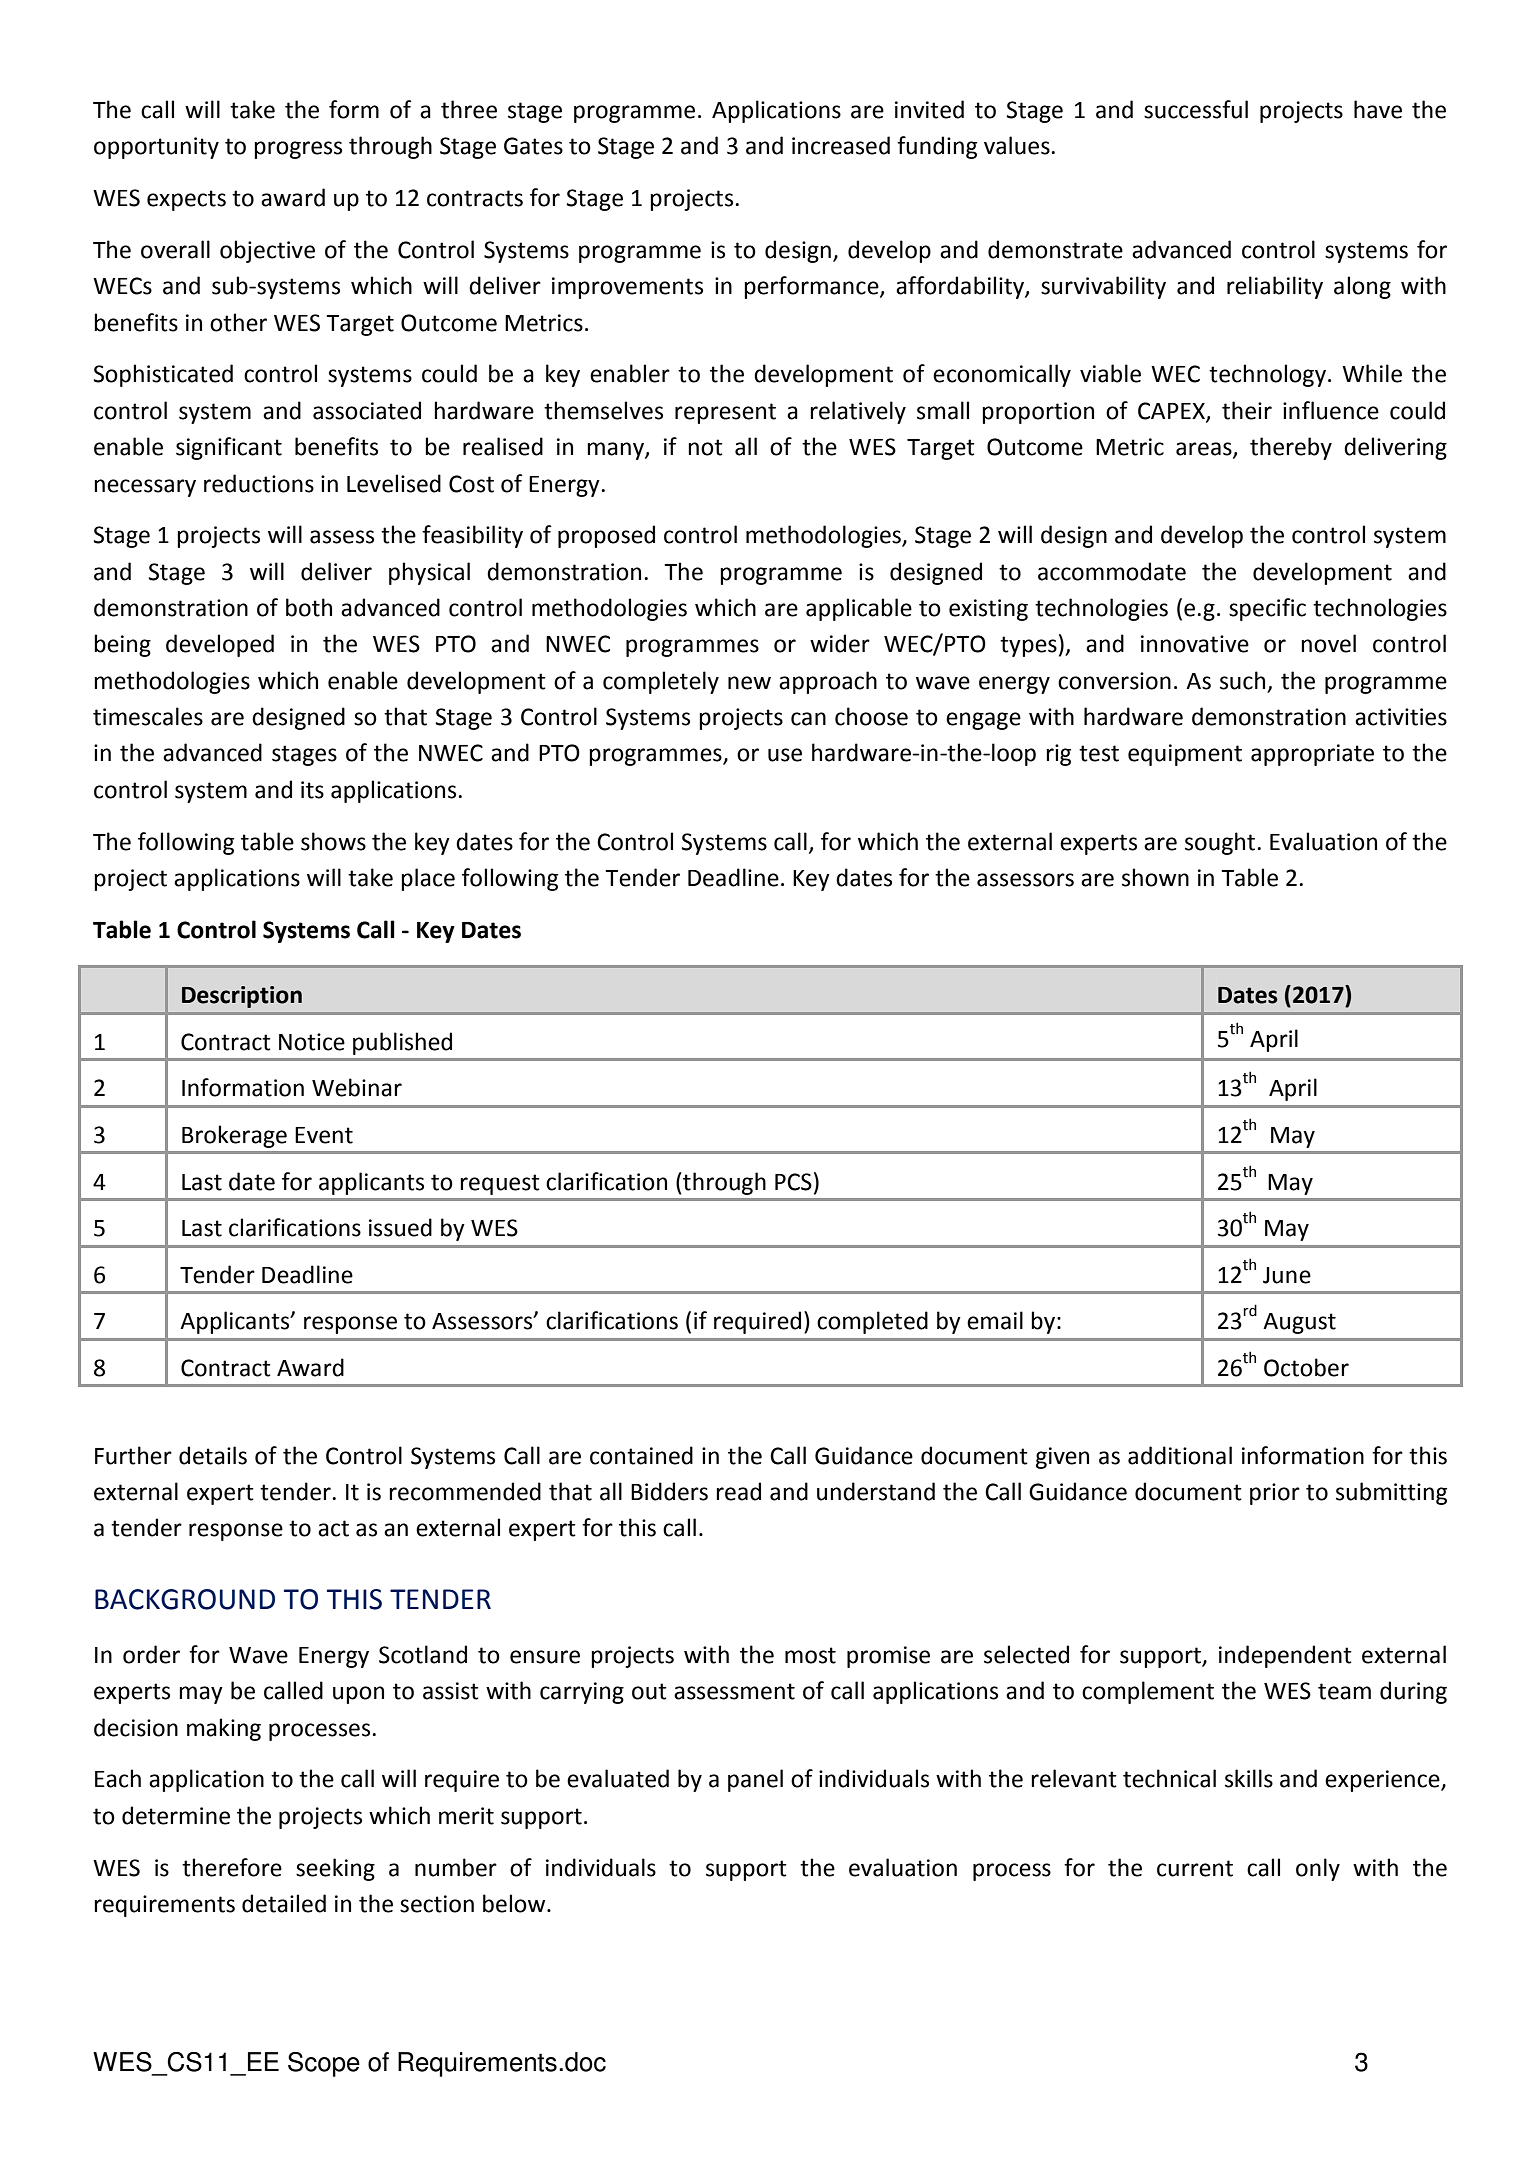 This document has width=1540, height=2180. What do you see at coordinates (312, 1042) in the document?
I see `Notice` at bounding box center [312, 1042].
